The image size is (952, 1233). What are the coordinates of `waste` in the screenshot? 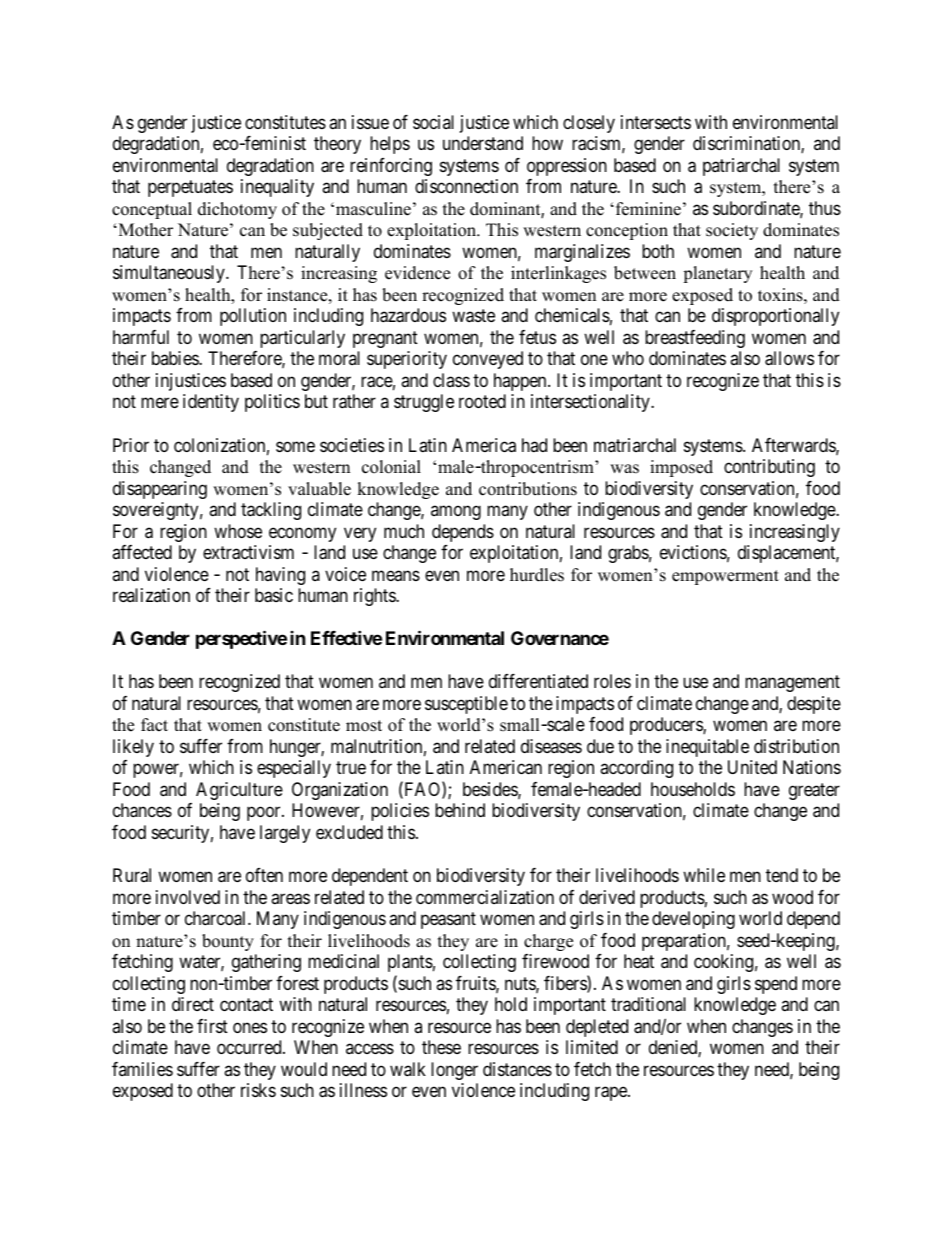 It's located at (473, 316).
